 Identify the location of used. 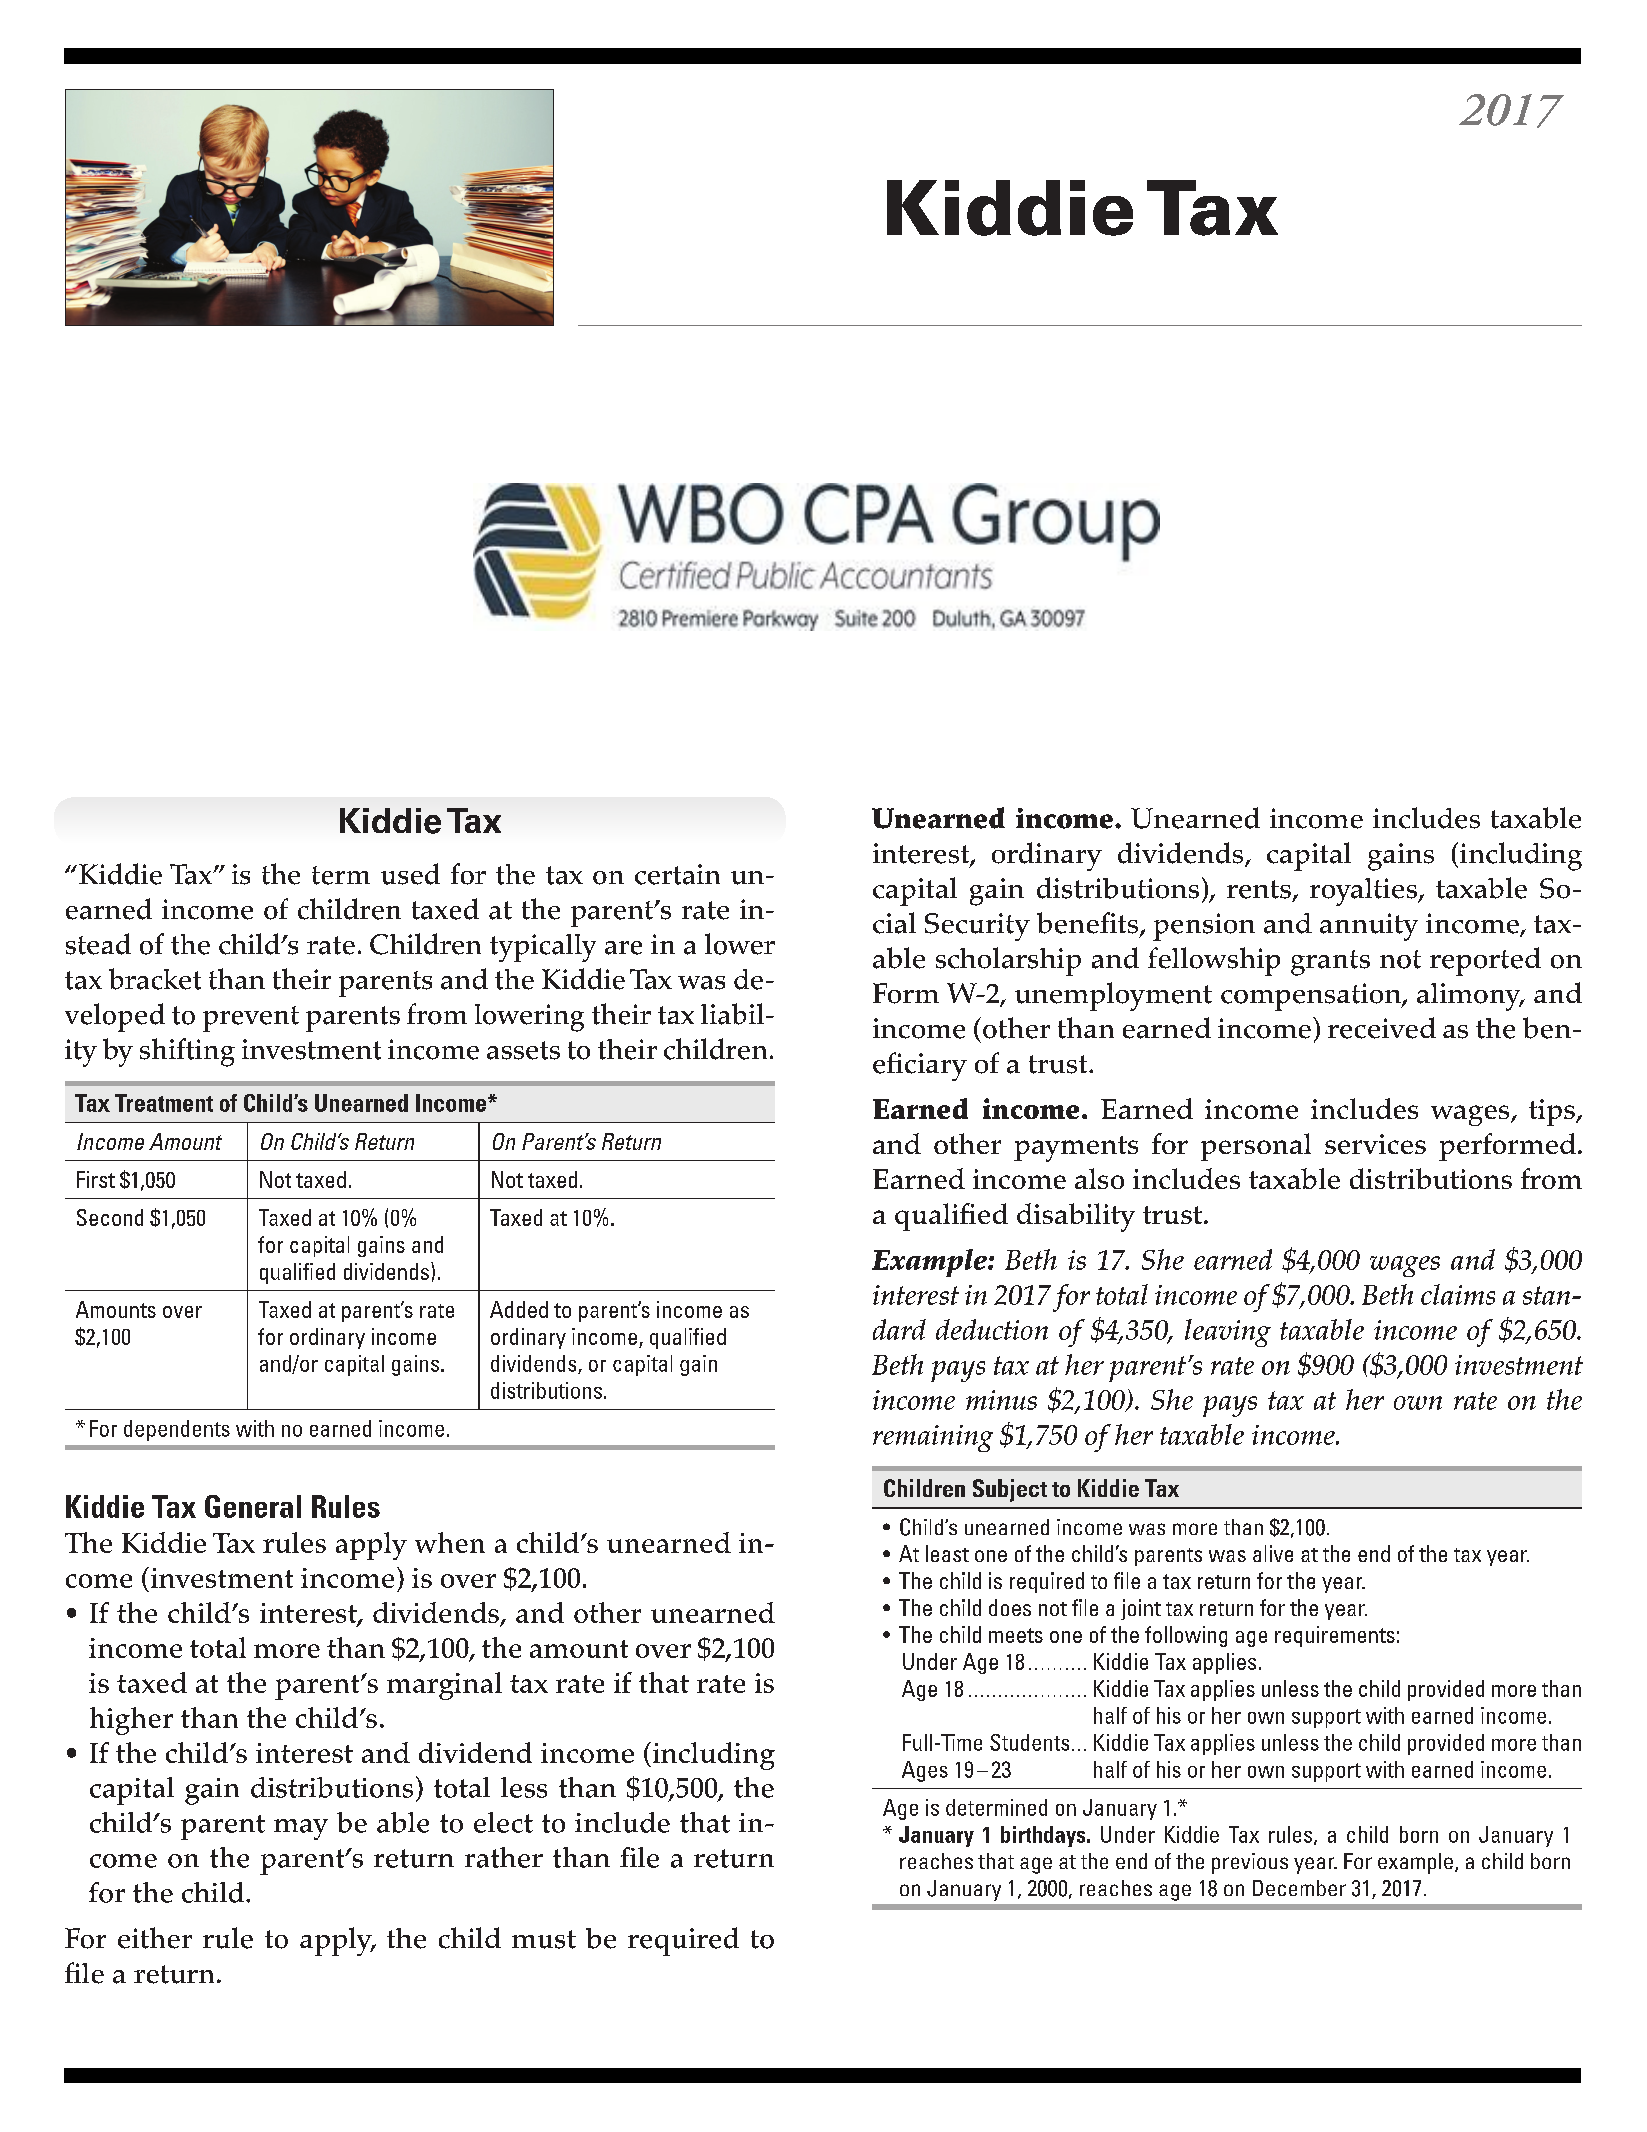
(410, 874).
